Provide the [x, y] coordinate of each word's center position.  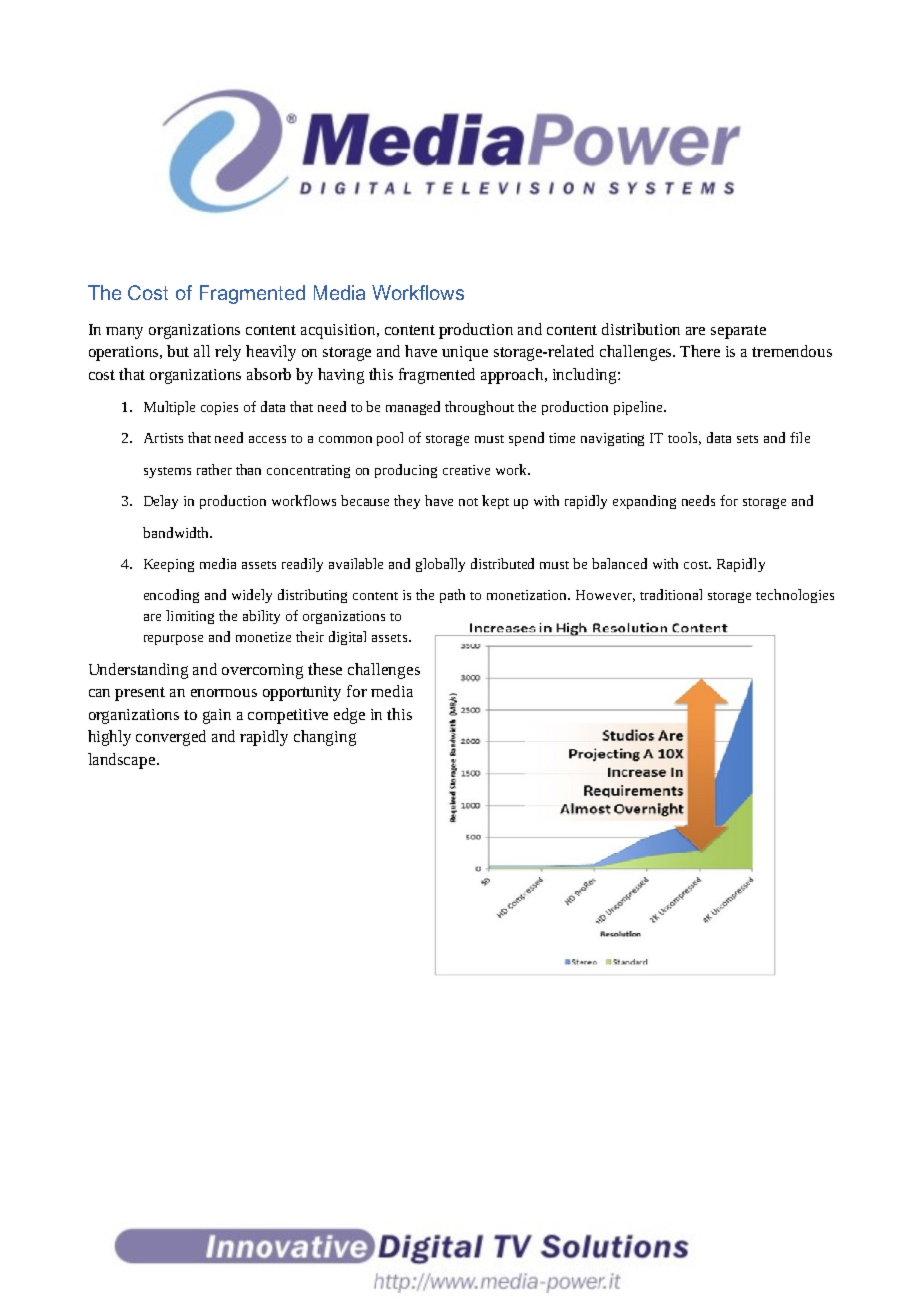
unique [465, 353]
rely [228, 353]
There [700, 351]
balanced [619, 563]
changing [325, 738]
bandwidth [177, 532]
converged [171, 738]
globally [440, 565]
